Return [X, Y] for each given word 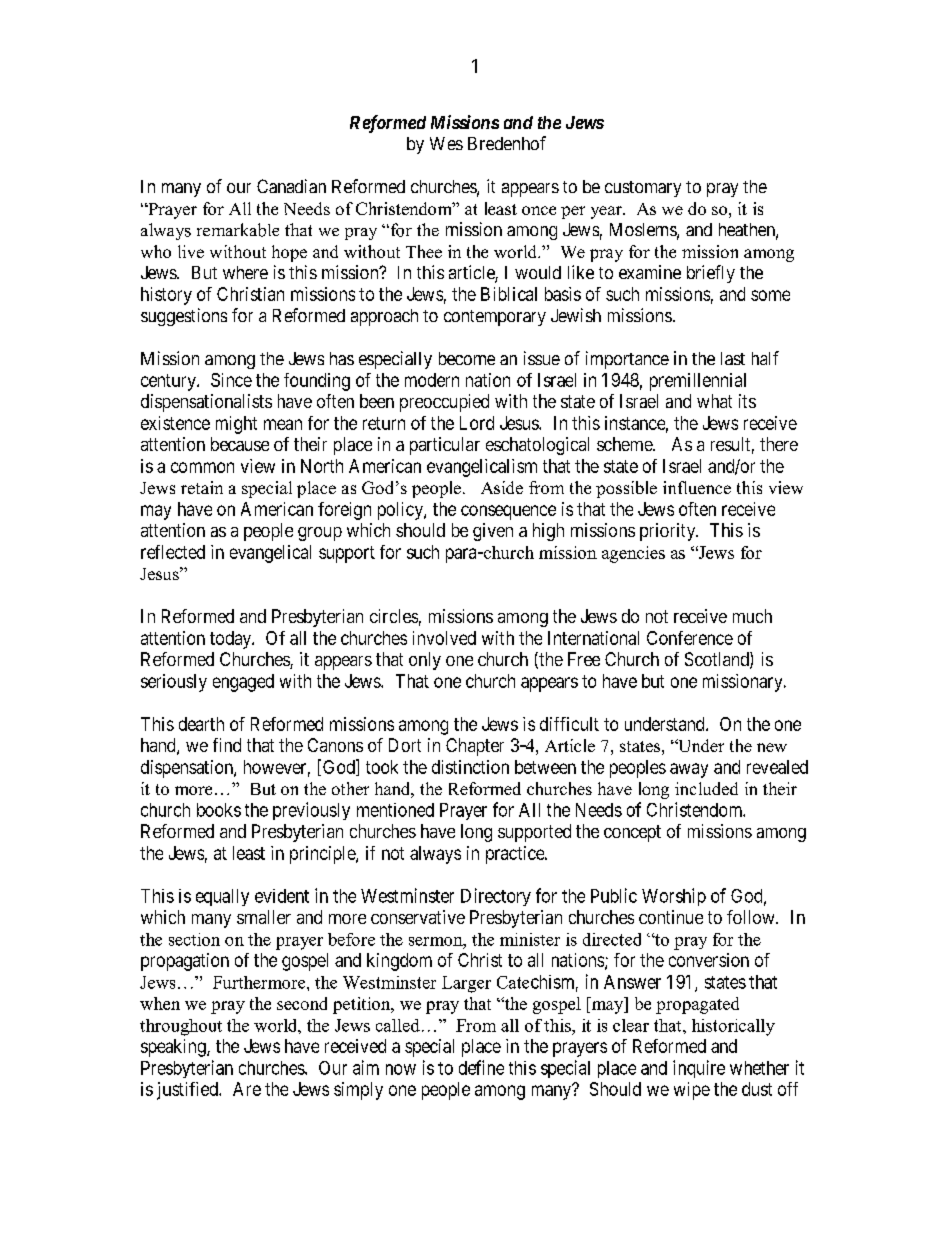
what [714, 401]
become [467, 358]
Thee [424, 251]
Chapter [475, 747]
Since [231, 380]
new [772, 747]
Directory [496, 897]
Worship [674, 897]
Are [247, 1089]
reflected [173, 552]
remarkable [238, 230]
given [493, 532]
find [227, 745]
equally [222, 897]
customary [643, 189]
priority [669, 532]
